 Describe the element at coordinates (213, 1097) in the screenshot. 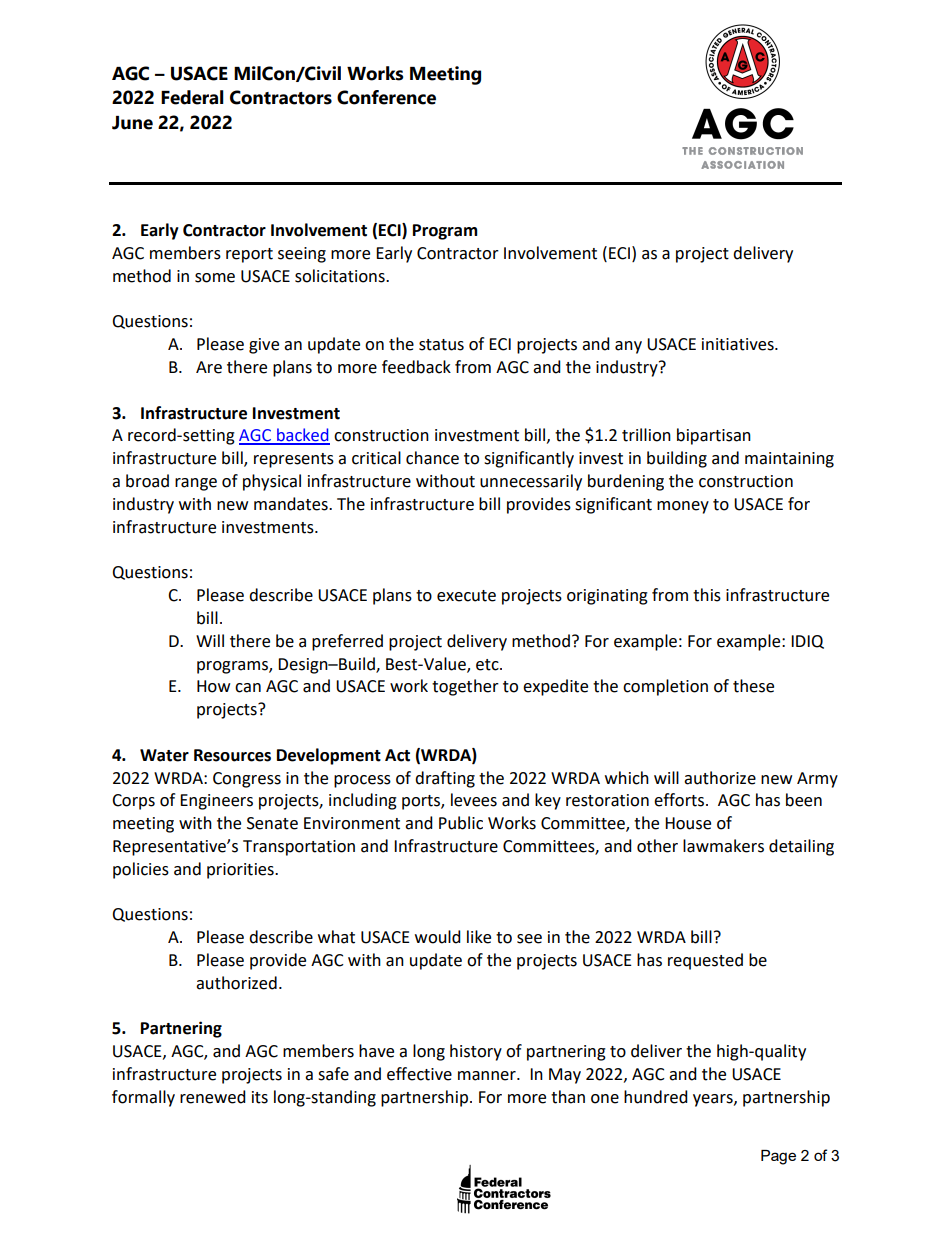

I see `renewed` at that location.
